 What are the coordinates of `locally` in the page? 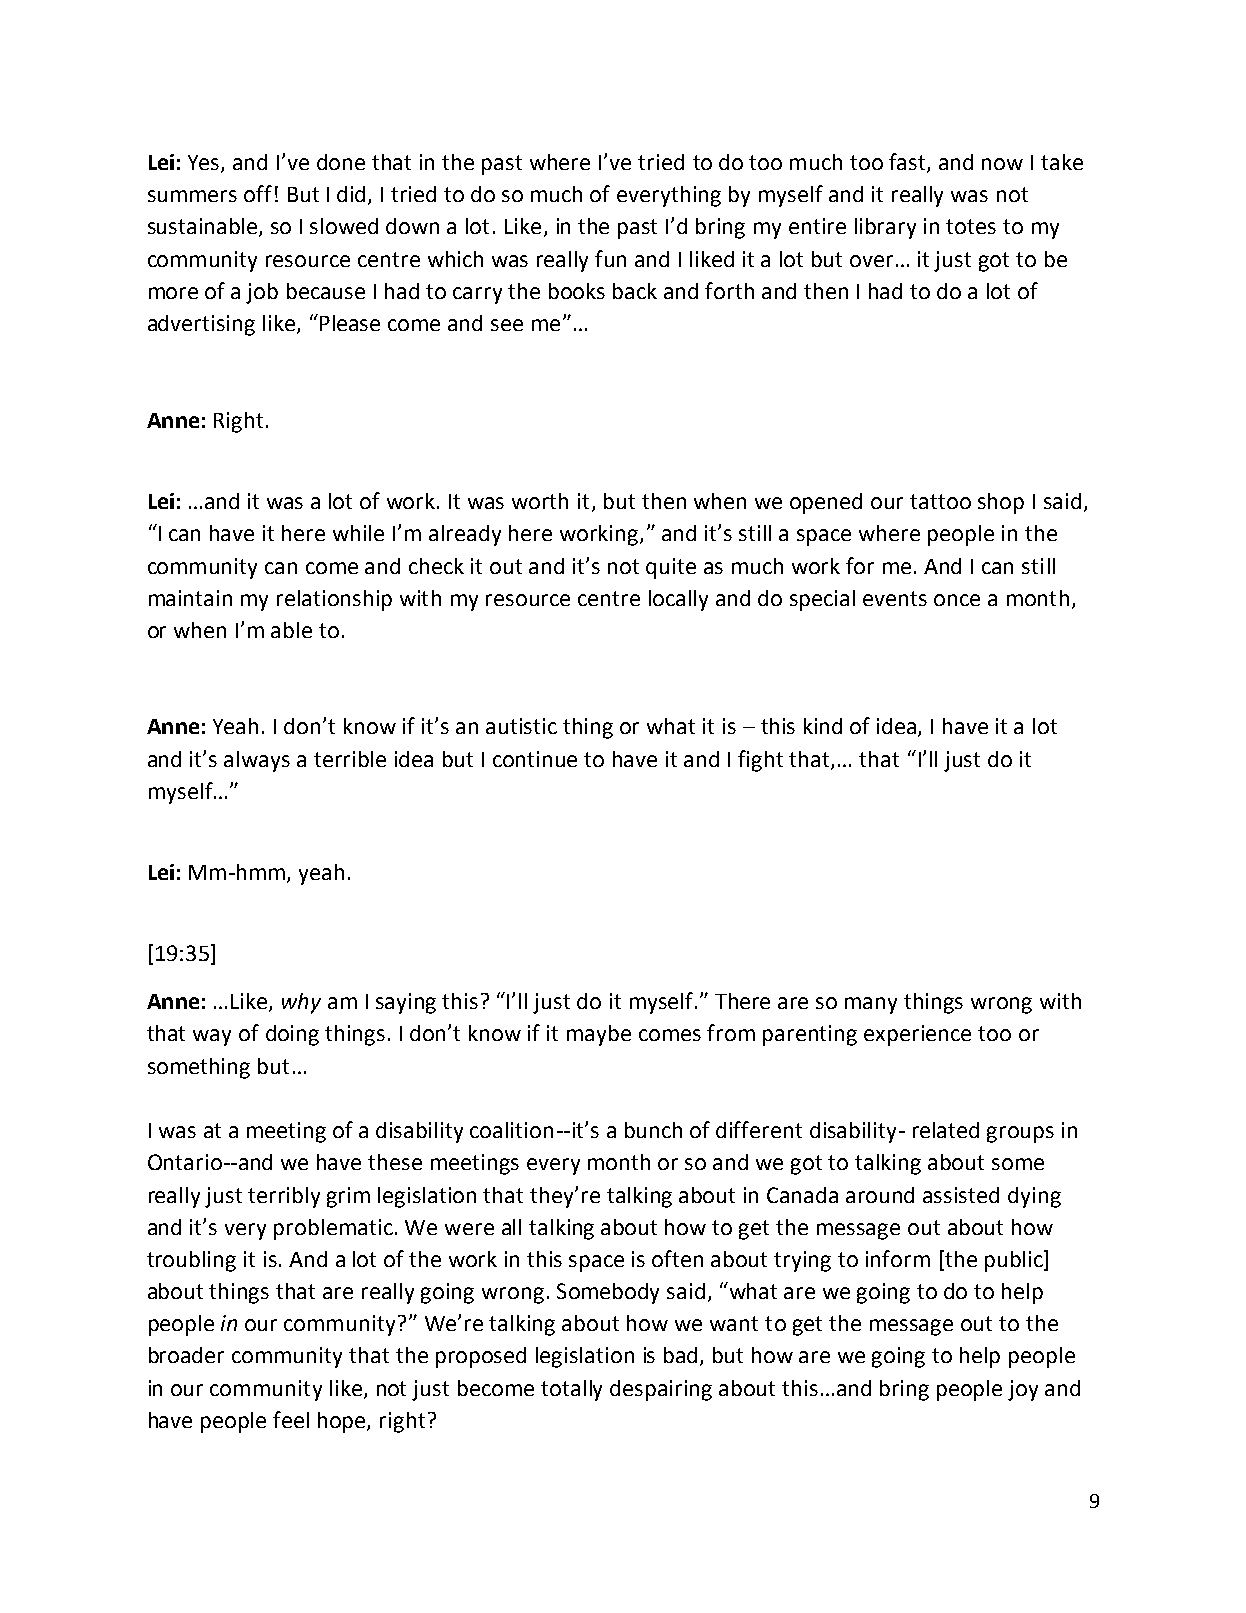 It's located at (678, 600).
